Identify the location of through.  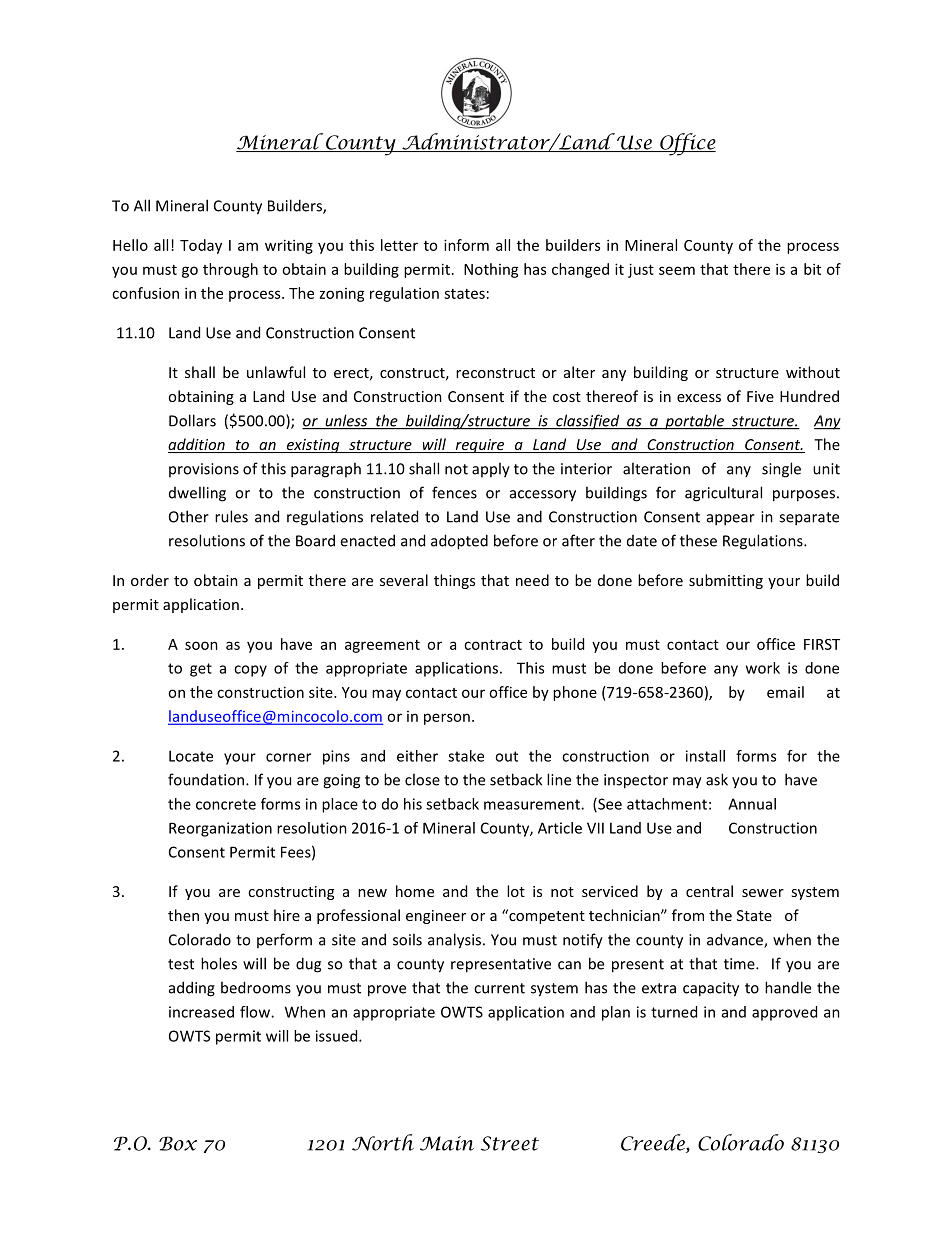
(230, 270).
